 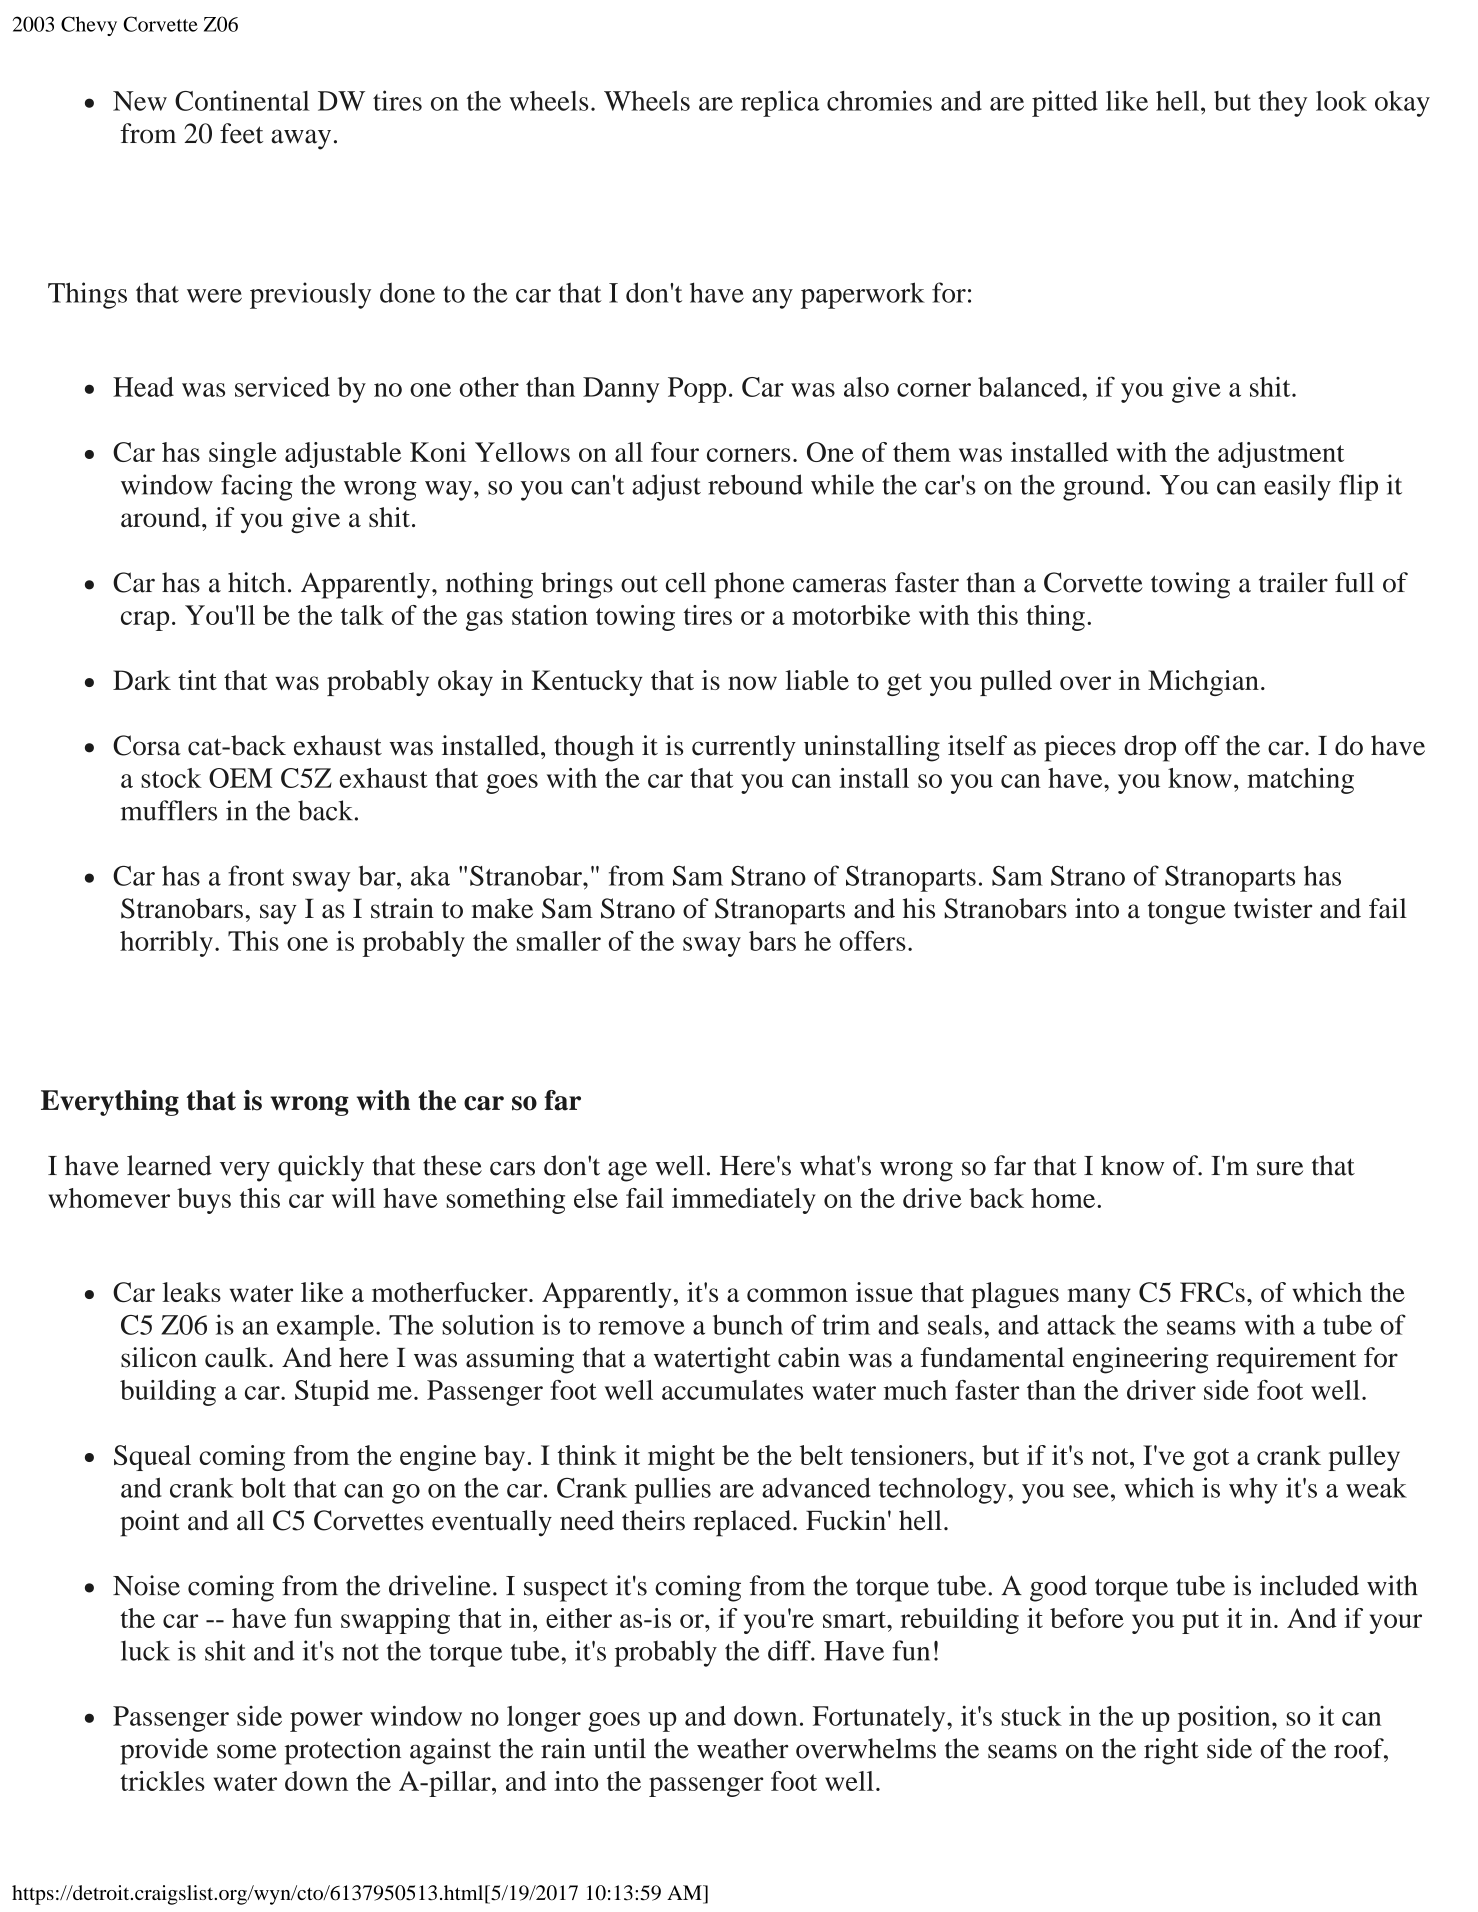 I want to click on power, so click(x=326, y=1722).
